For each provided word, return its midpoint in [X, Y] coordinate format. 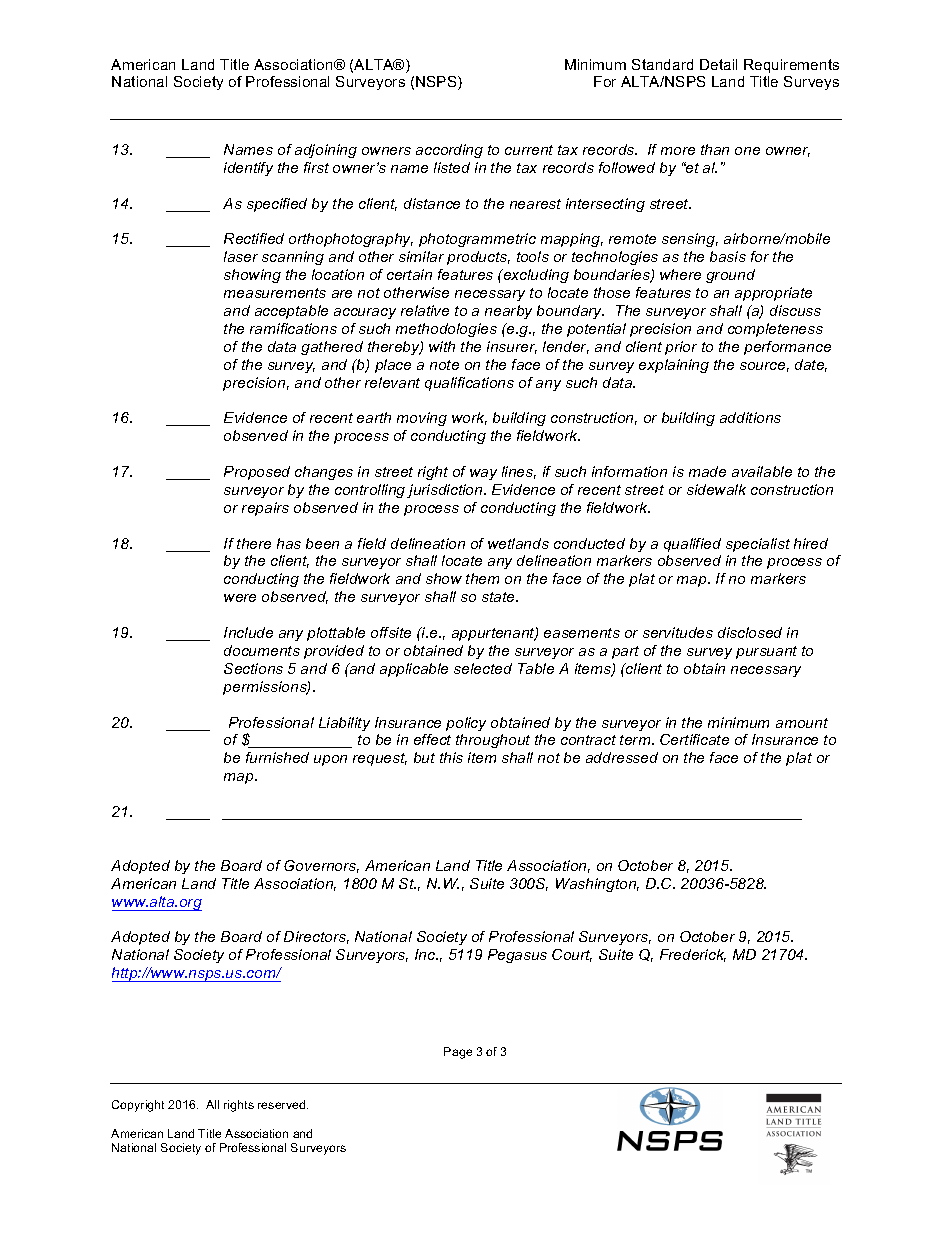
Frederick [693, 955]
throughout [493, 741]
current [529, 150]
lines [519, 472]
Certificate [694, 739]
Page [458, 1053]
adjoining [326, 151]
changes [324, 473]
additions [750, 417]
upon [330, 760]
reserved [283, 1104]
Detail [718, 64]
